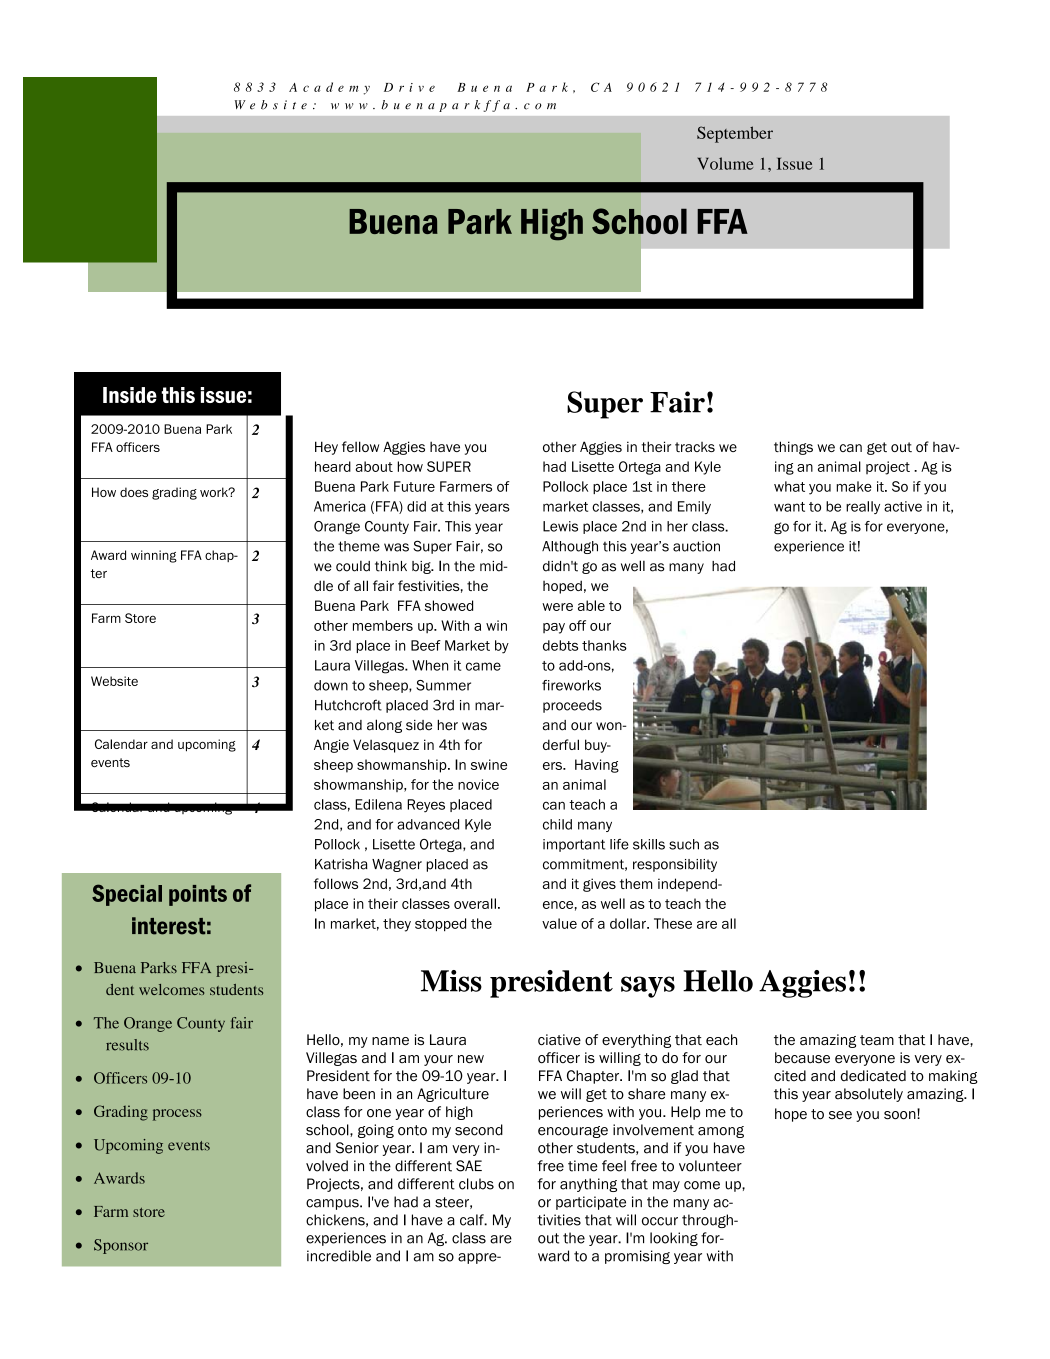 The width and height of the screenshot is (1050, 1359). What do you see at coordinates (121, 1246) in the screenshot?
I see `Sponsor` at bounding box center [121, 1246].
